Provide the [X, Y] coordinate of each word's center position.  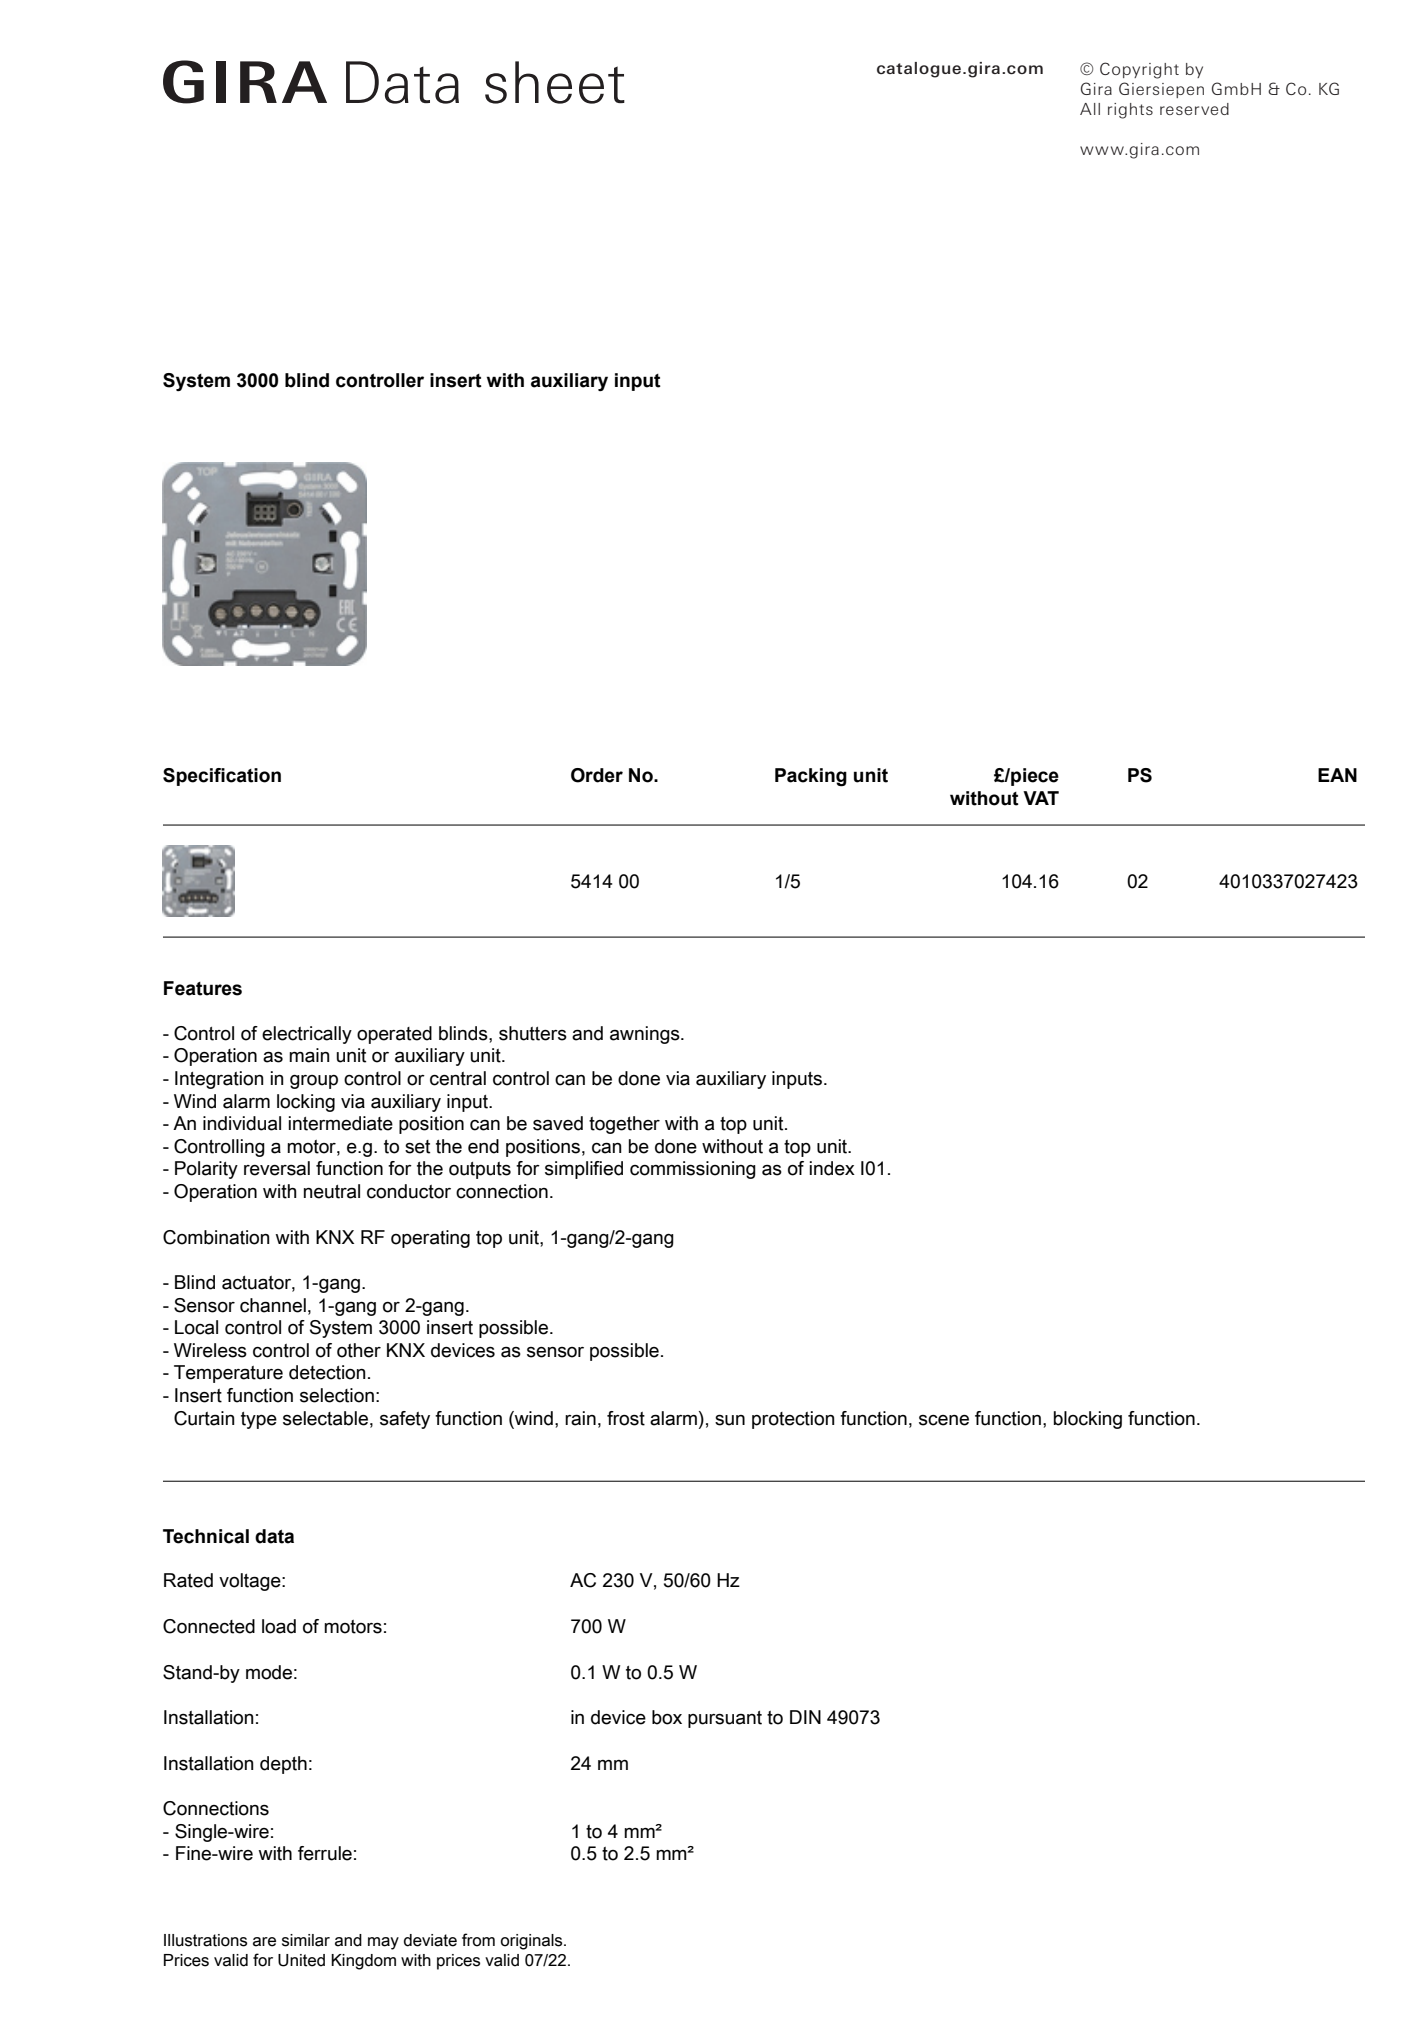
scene [944, 1420]
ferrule [325, 1853]
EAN [1337, 775]
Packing [811, 777]
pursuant [725, 1719]
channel [273, 1305]
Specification [222, 777]
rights [1130, 111]
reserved [1194, 109]
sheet [555, 82]
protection [793, 1420]
